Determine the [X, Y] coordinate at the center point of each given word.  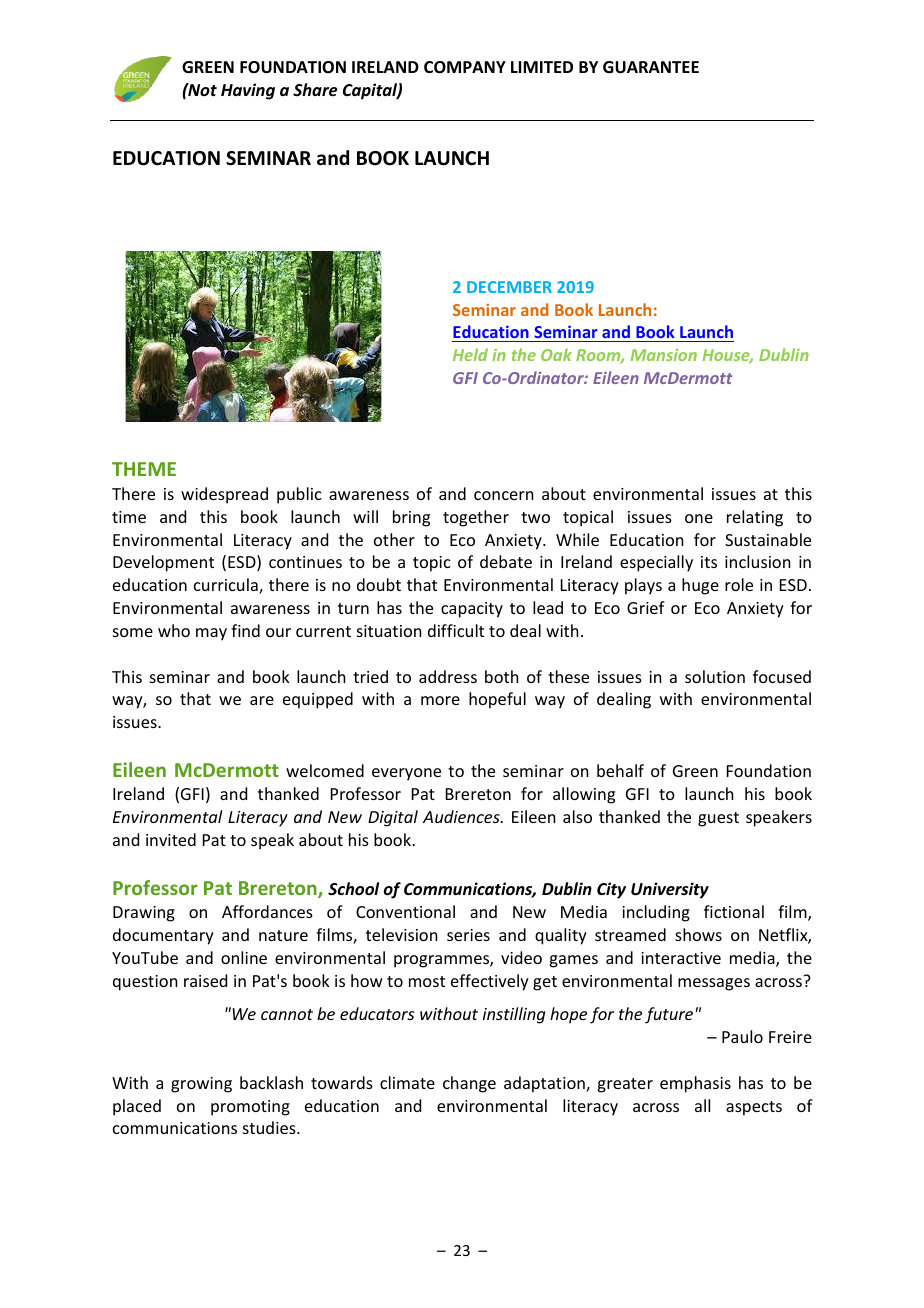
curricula [227, 586]
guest [718, 819]
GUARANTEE [651, 67]
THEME [144, 469]
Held [470, 354]
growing [201, 1085]
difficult [456, 630]
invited [171, 839]
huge [700, 586]
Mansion [663, 355]
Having [248, 91]
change [469, 1084]
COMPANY [465, 67]
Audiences [462, 816]
